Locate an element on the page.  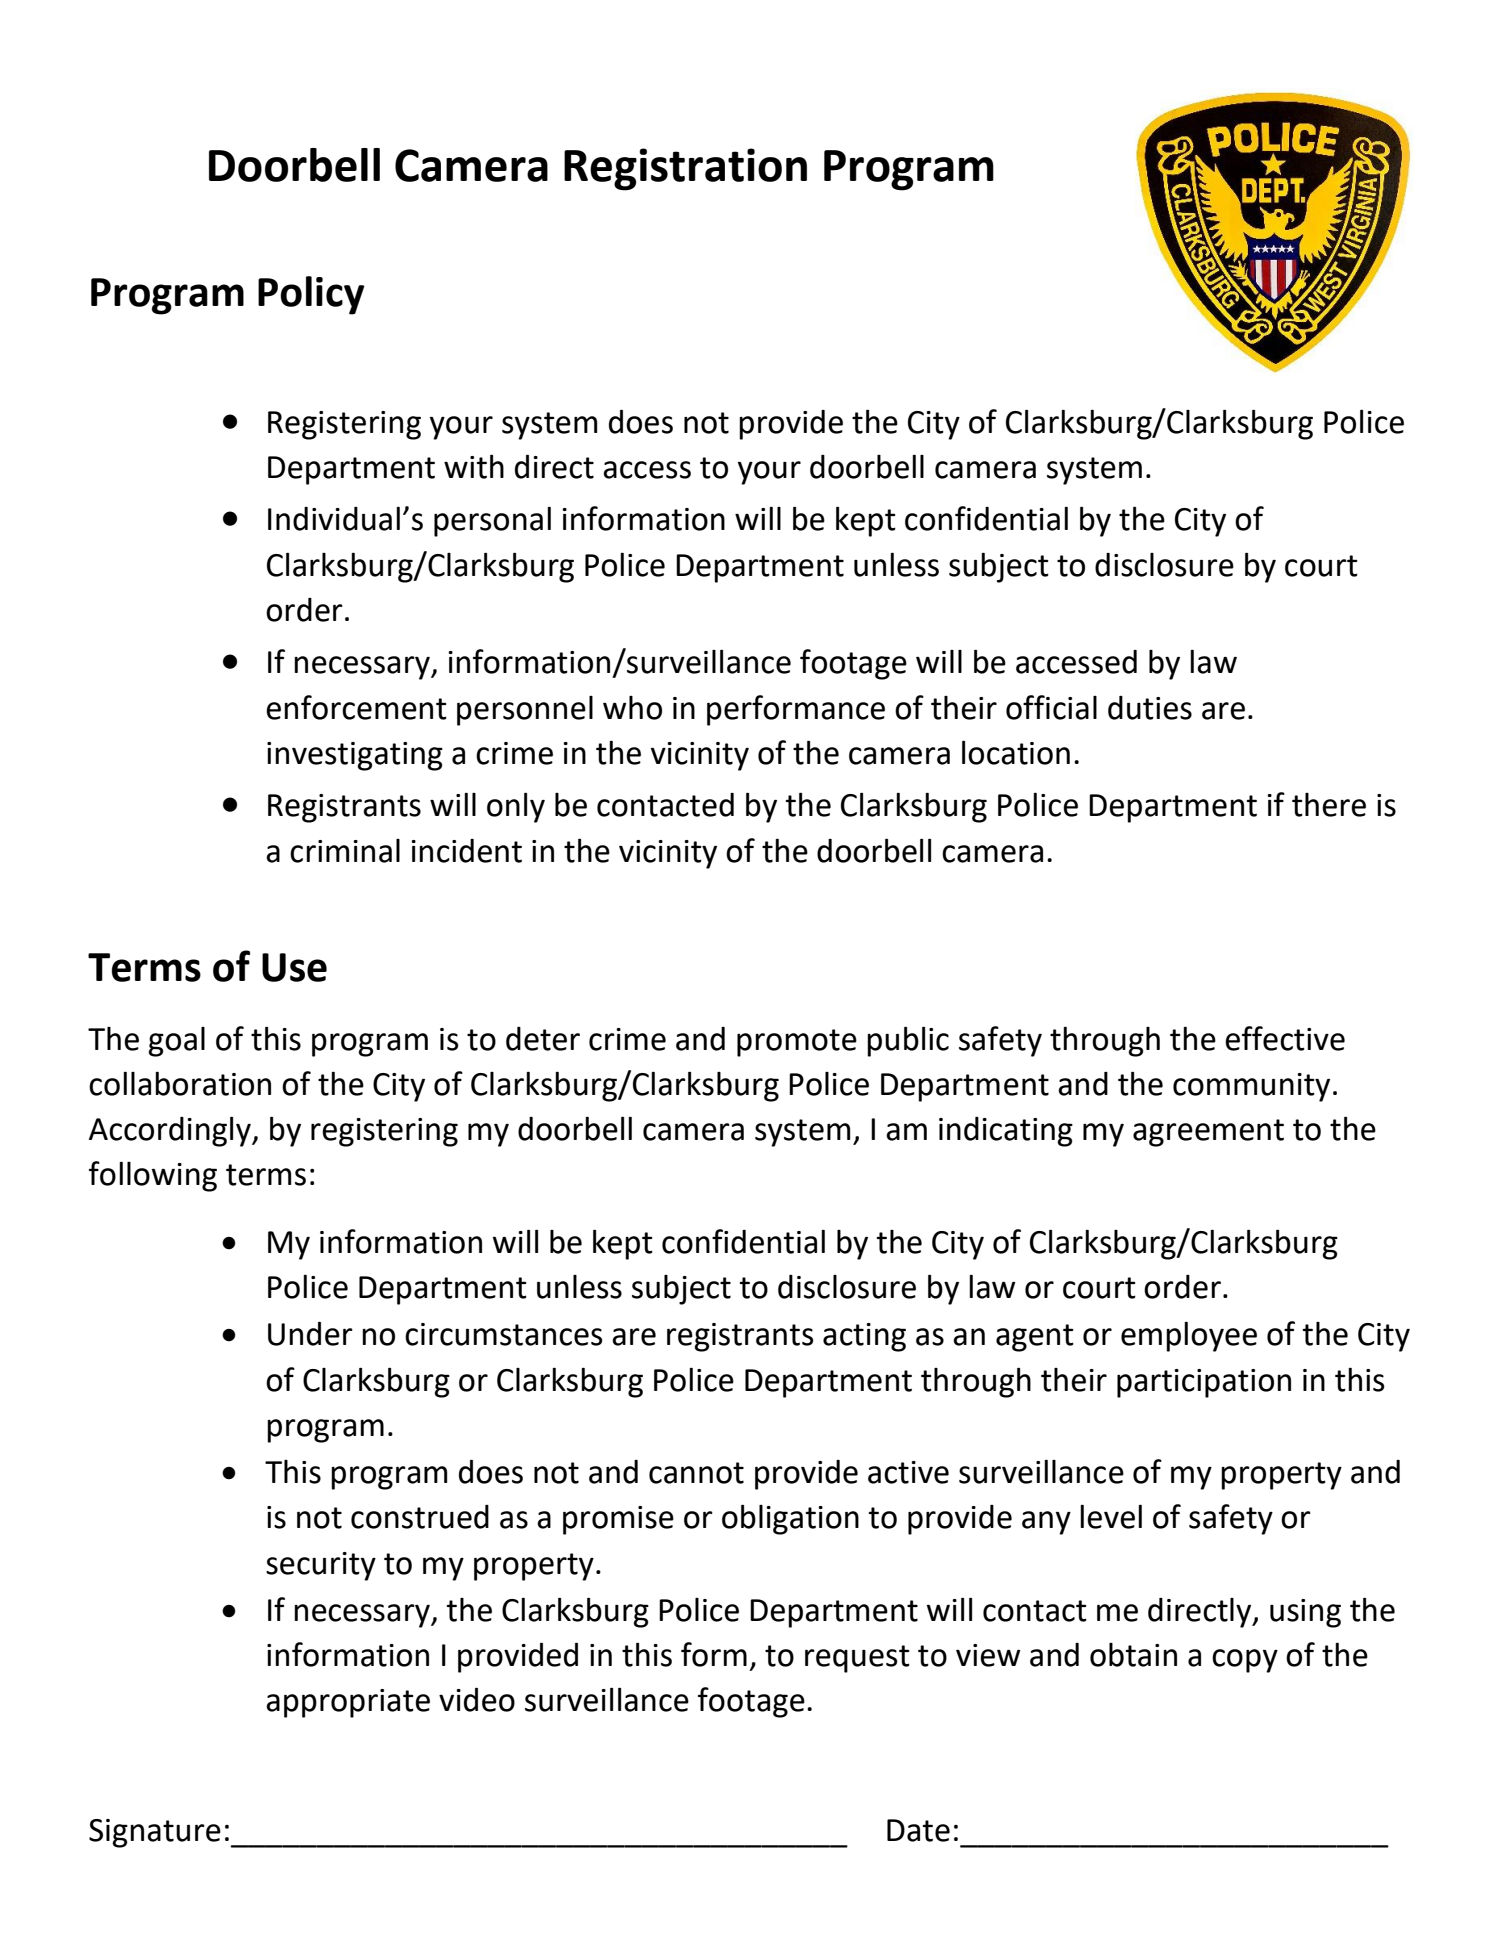
promote is located at coordinates (797, 1043).
